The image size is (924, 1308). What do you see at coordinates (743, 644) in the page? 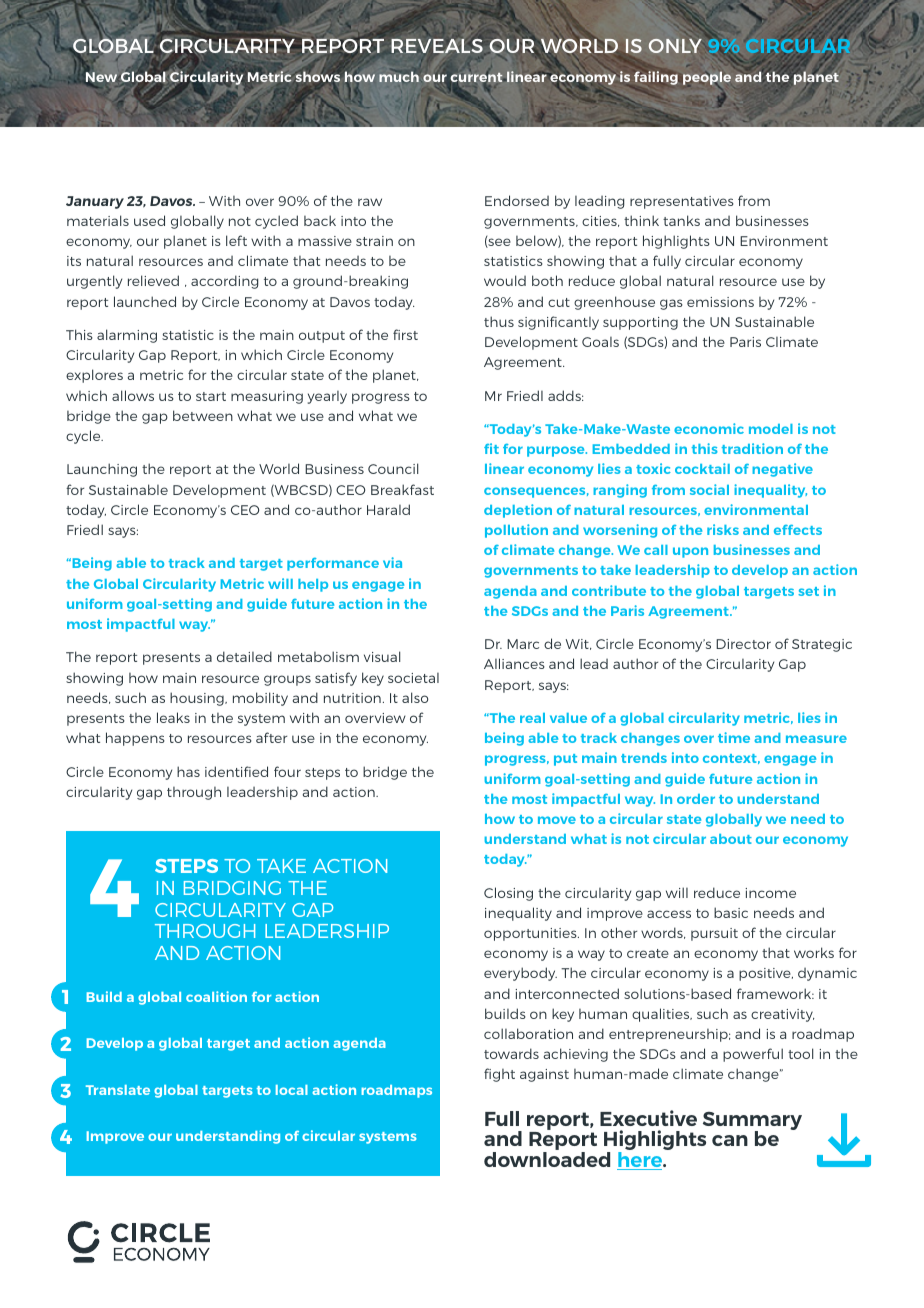
I see `Director` at bounding box center [743, 644].
